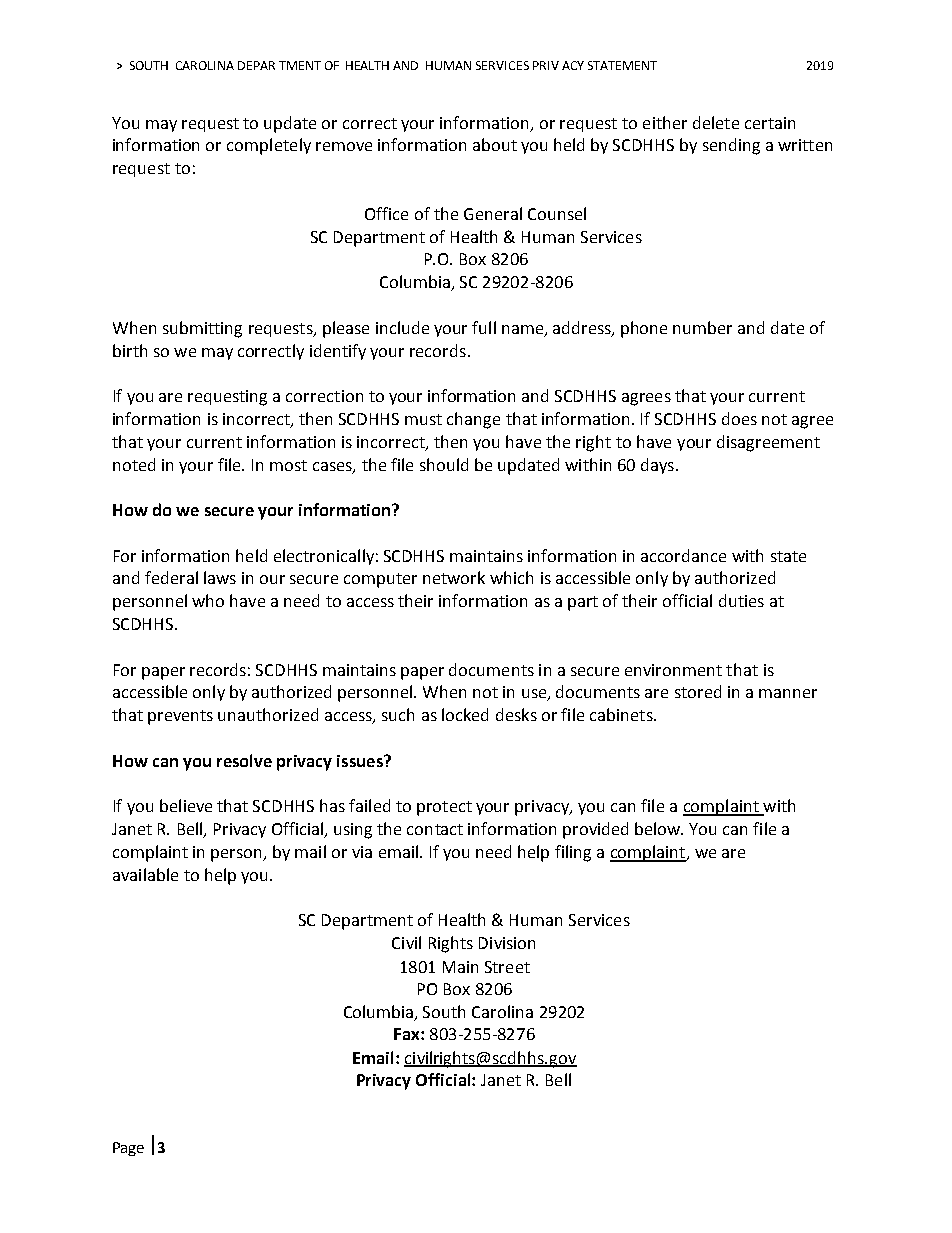  I want to click on completely, so click(269, 146).
